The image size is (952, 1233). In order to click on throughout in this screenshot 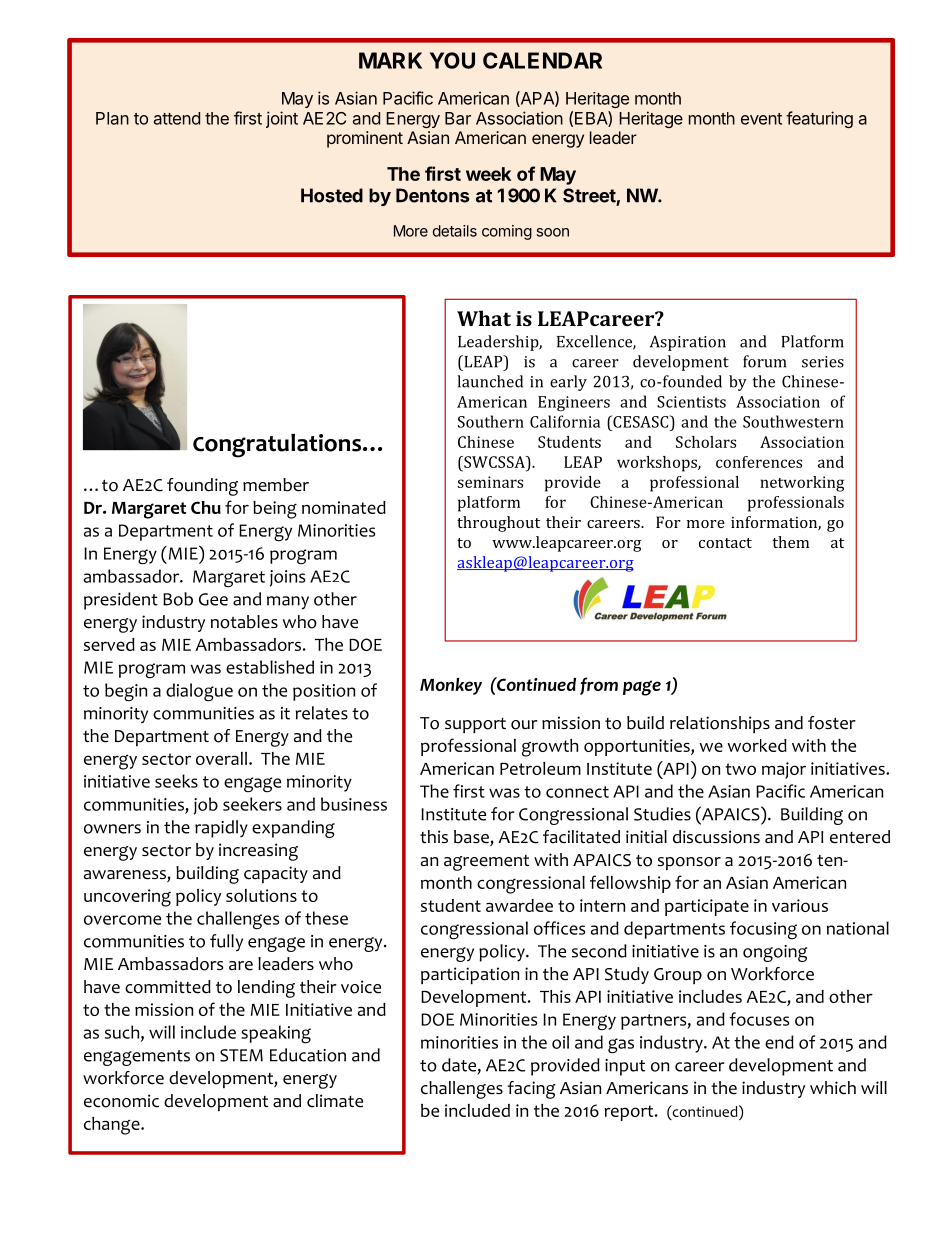, I will do `click(498, 524)`.
